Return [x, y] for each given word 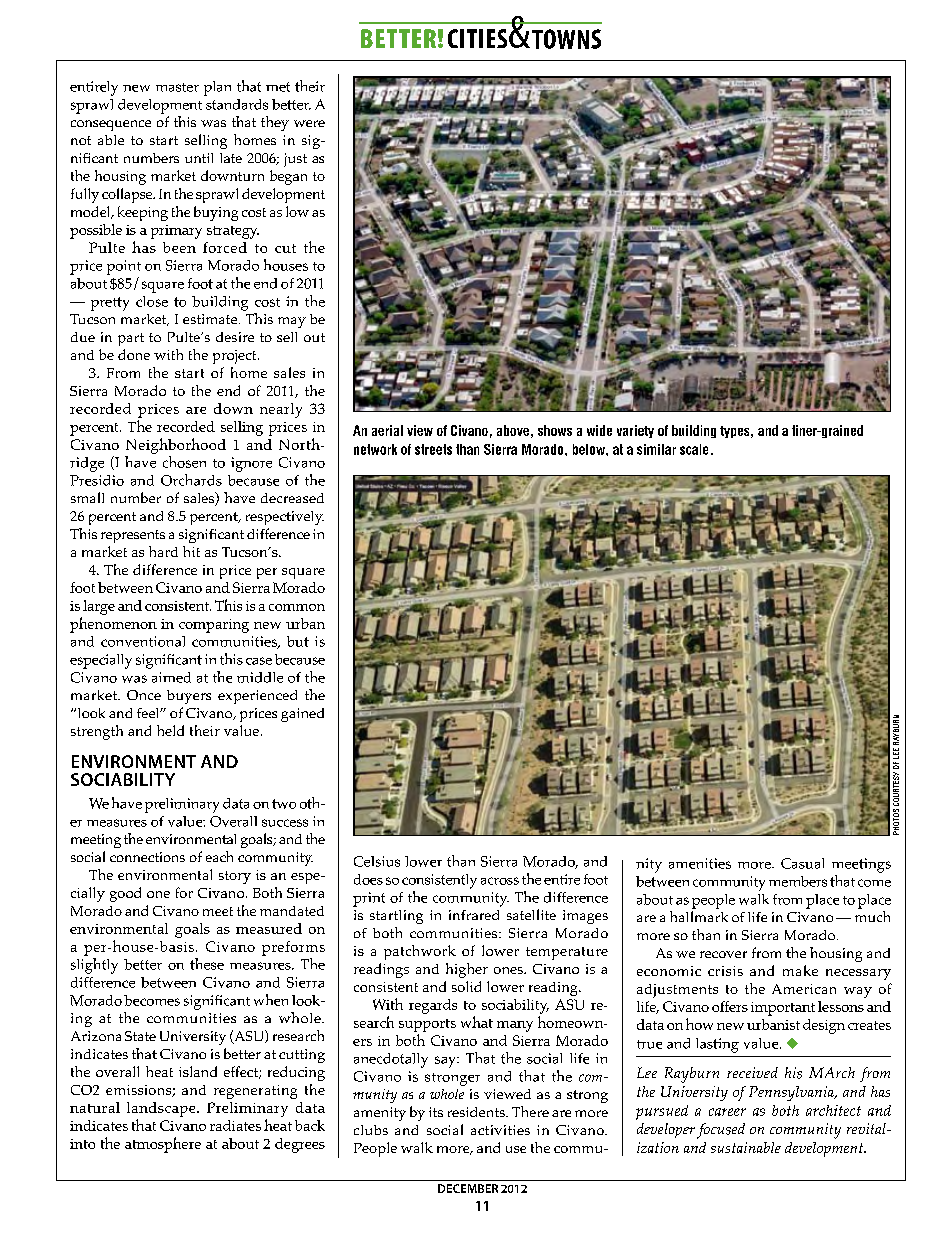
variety [635, 431]
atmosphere [163, 1145]
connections [147, 857]
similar [656, 449]
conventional [143, 641]
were [309, 123]
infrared [474, 915]
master [177, 87]
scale [694, 449]
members [798, 881]
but [298, 641]
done [134, 354]
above [513, 430]
